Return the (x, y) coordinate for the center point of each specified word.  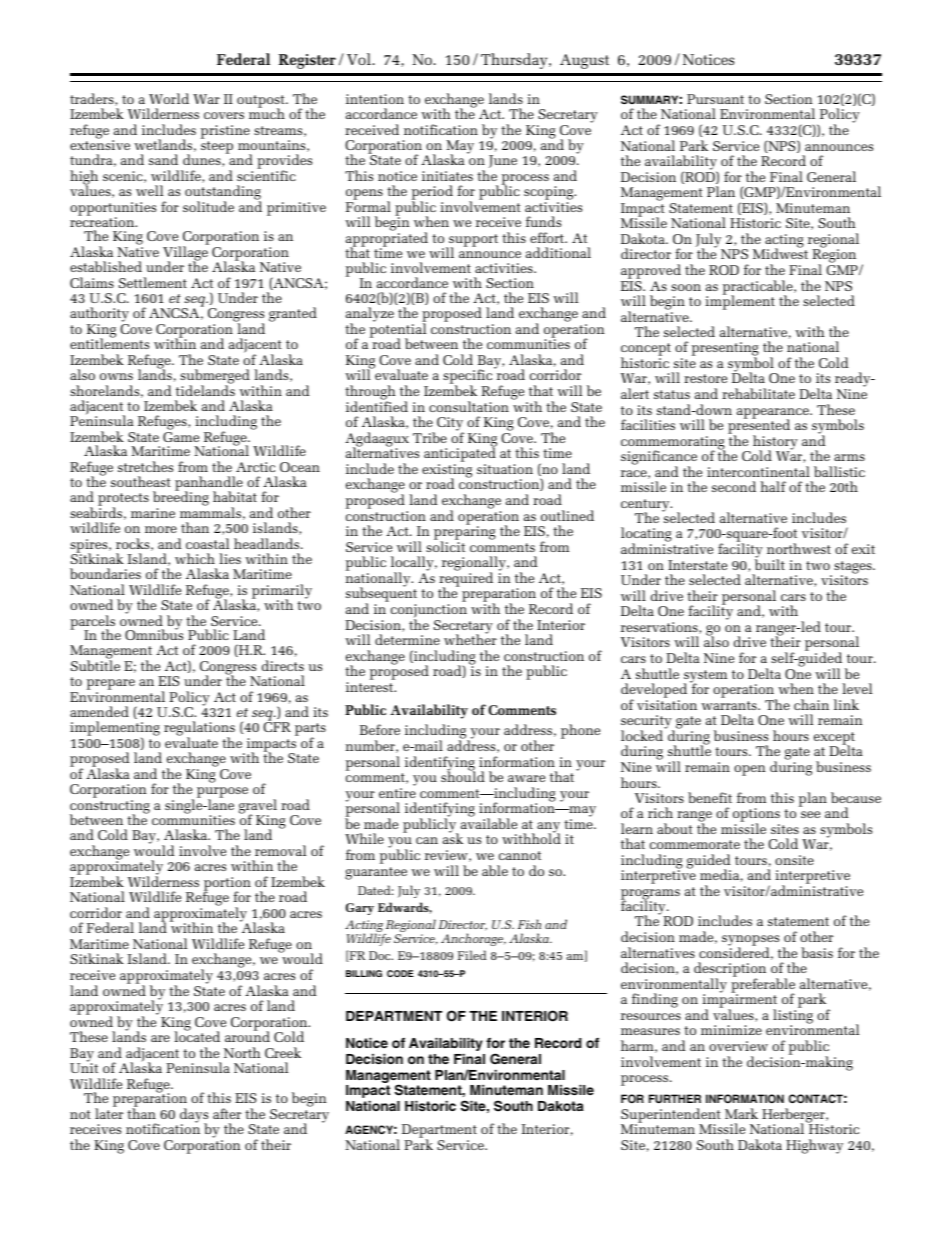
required (466, 579)
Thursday (515, 61)
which (195, 558)
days (194, 1116)
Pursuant (715, 99)
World (169, 98)
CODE (400, 973)
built (770, 563)
